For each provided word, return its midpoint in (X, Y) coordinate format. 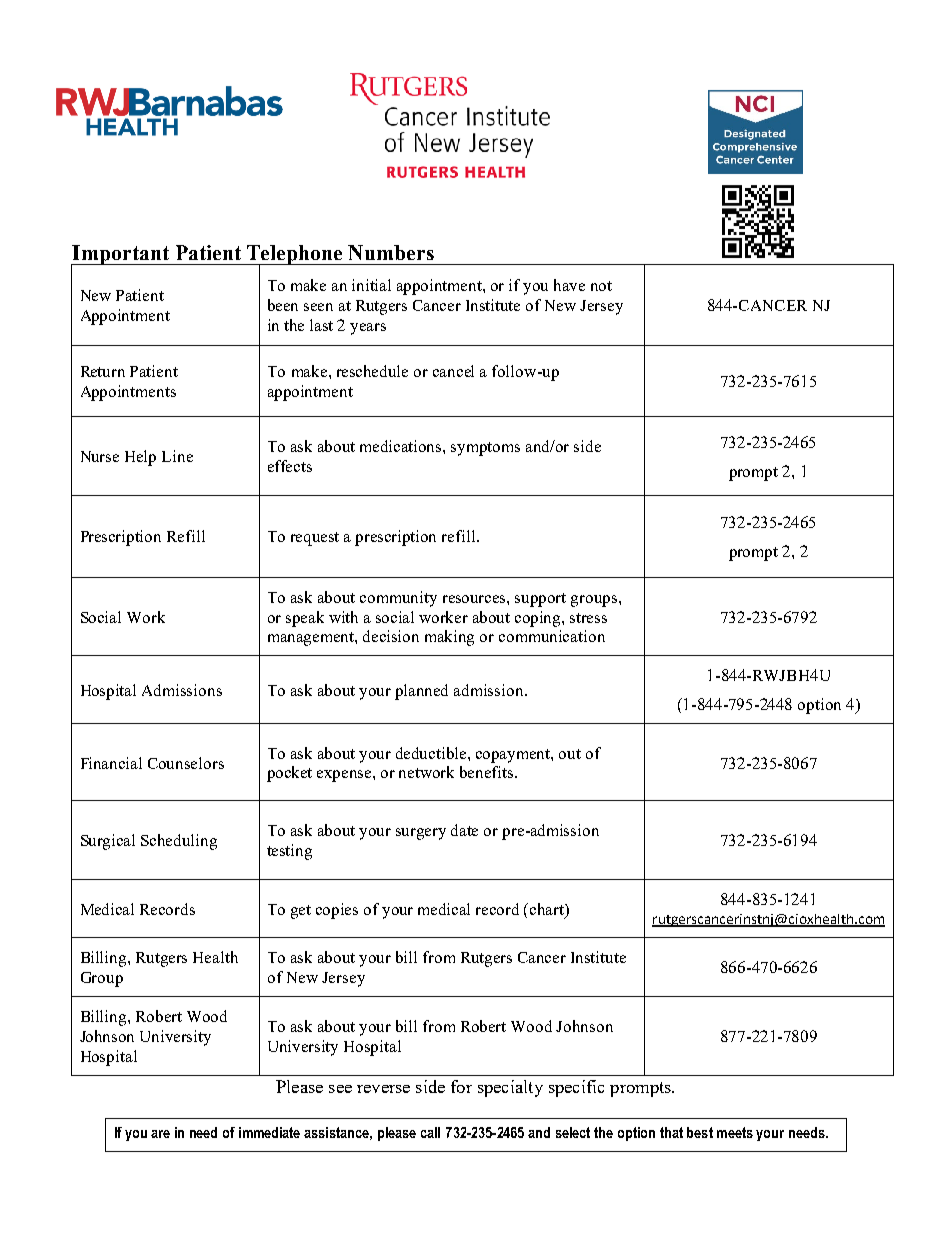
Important (121, 256)
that (671, 1132)
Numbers (391, 252)
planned (421, 692)
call (430, 1132)
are (160, 1134)
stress (588, 618)
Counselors (186, 763)
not (601, 286)
